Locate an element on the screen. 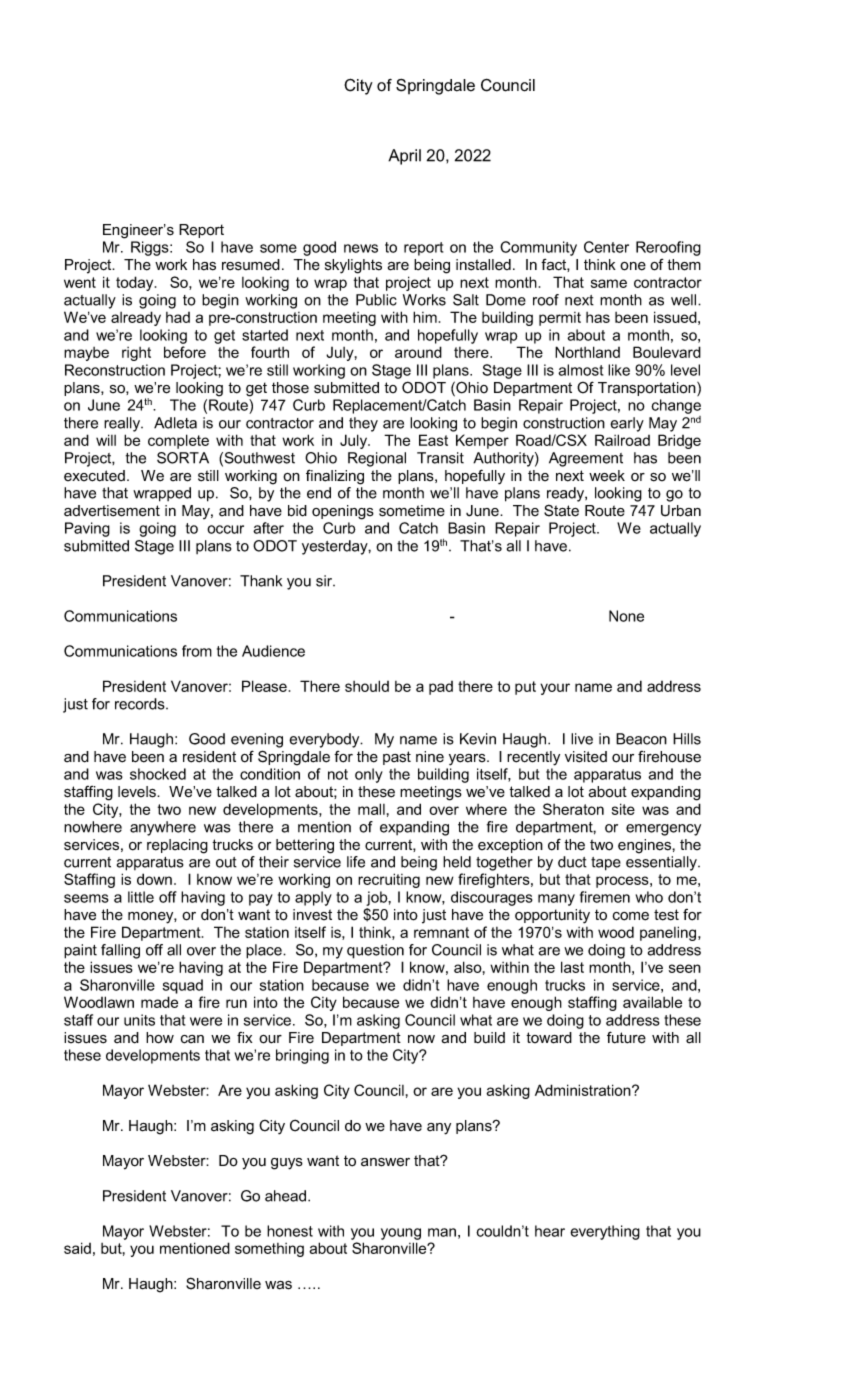 Image resolution: width=849 pixels, height=1400 pixels. today is located at coordinates (136, 283).
